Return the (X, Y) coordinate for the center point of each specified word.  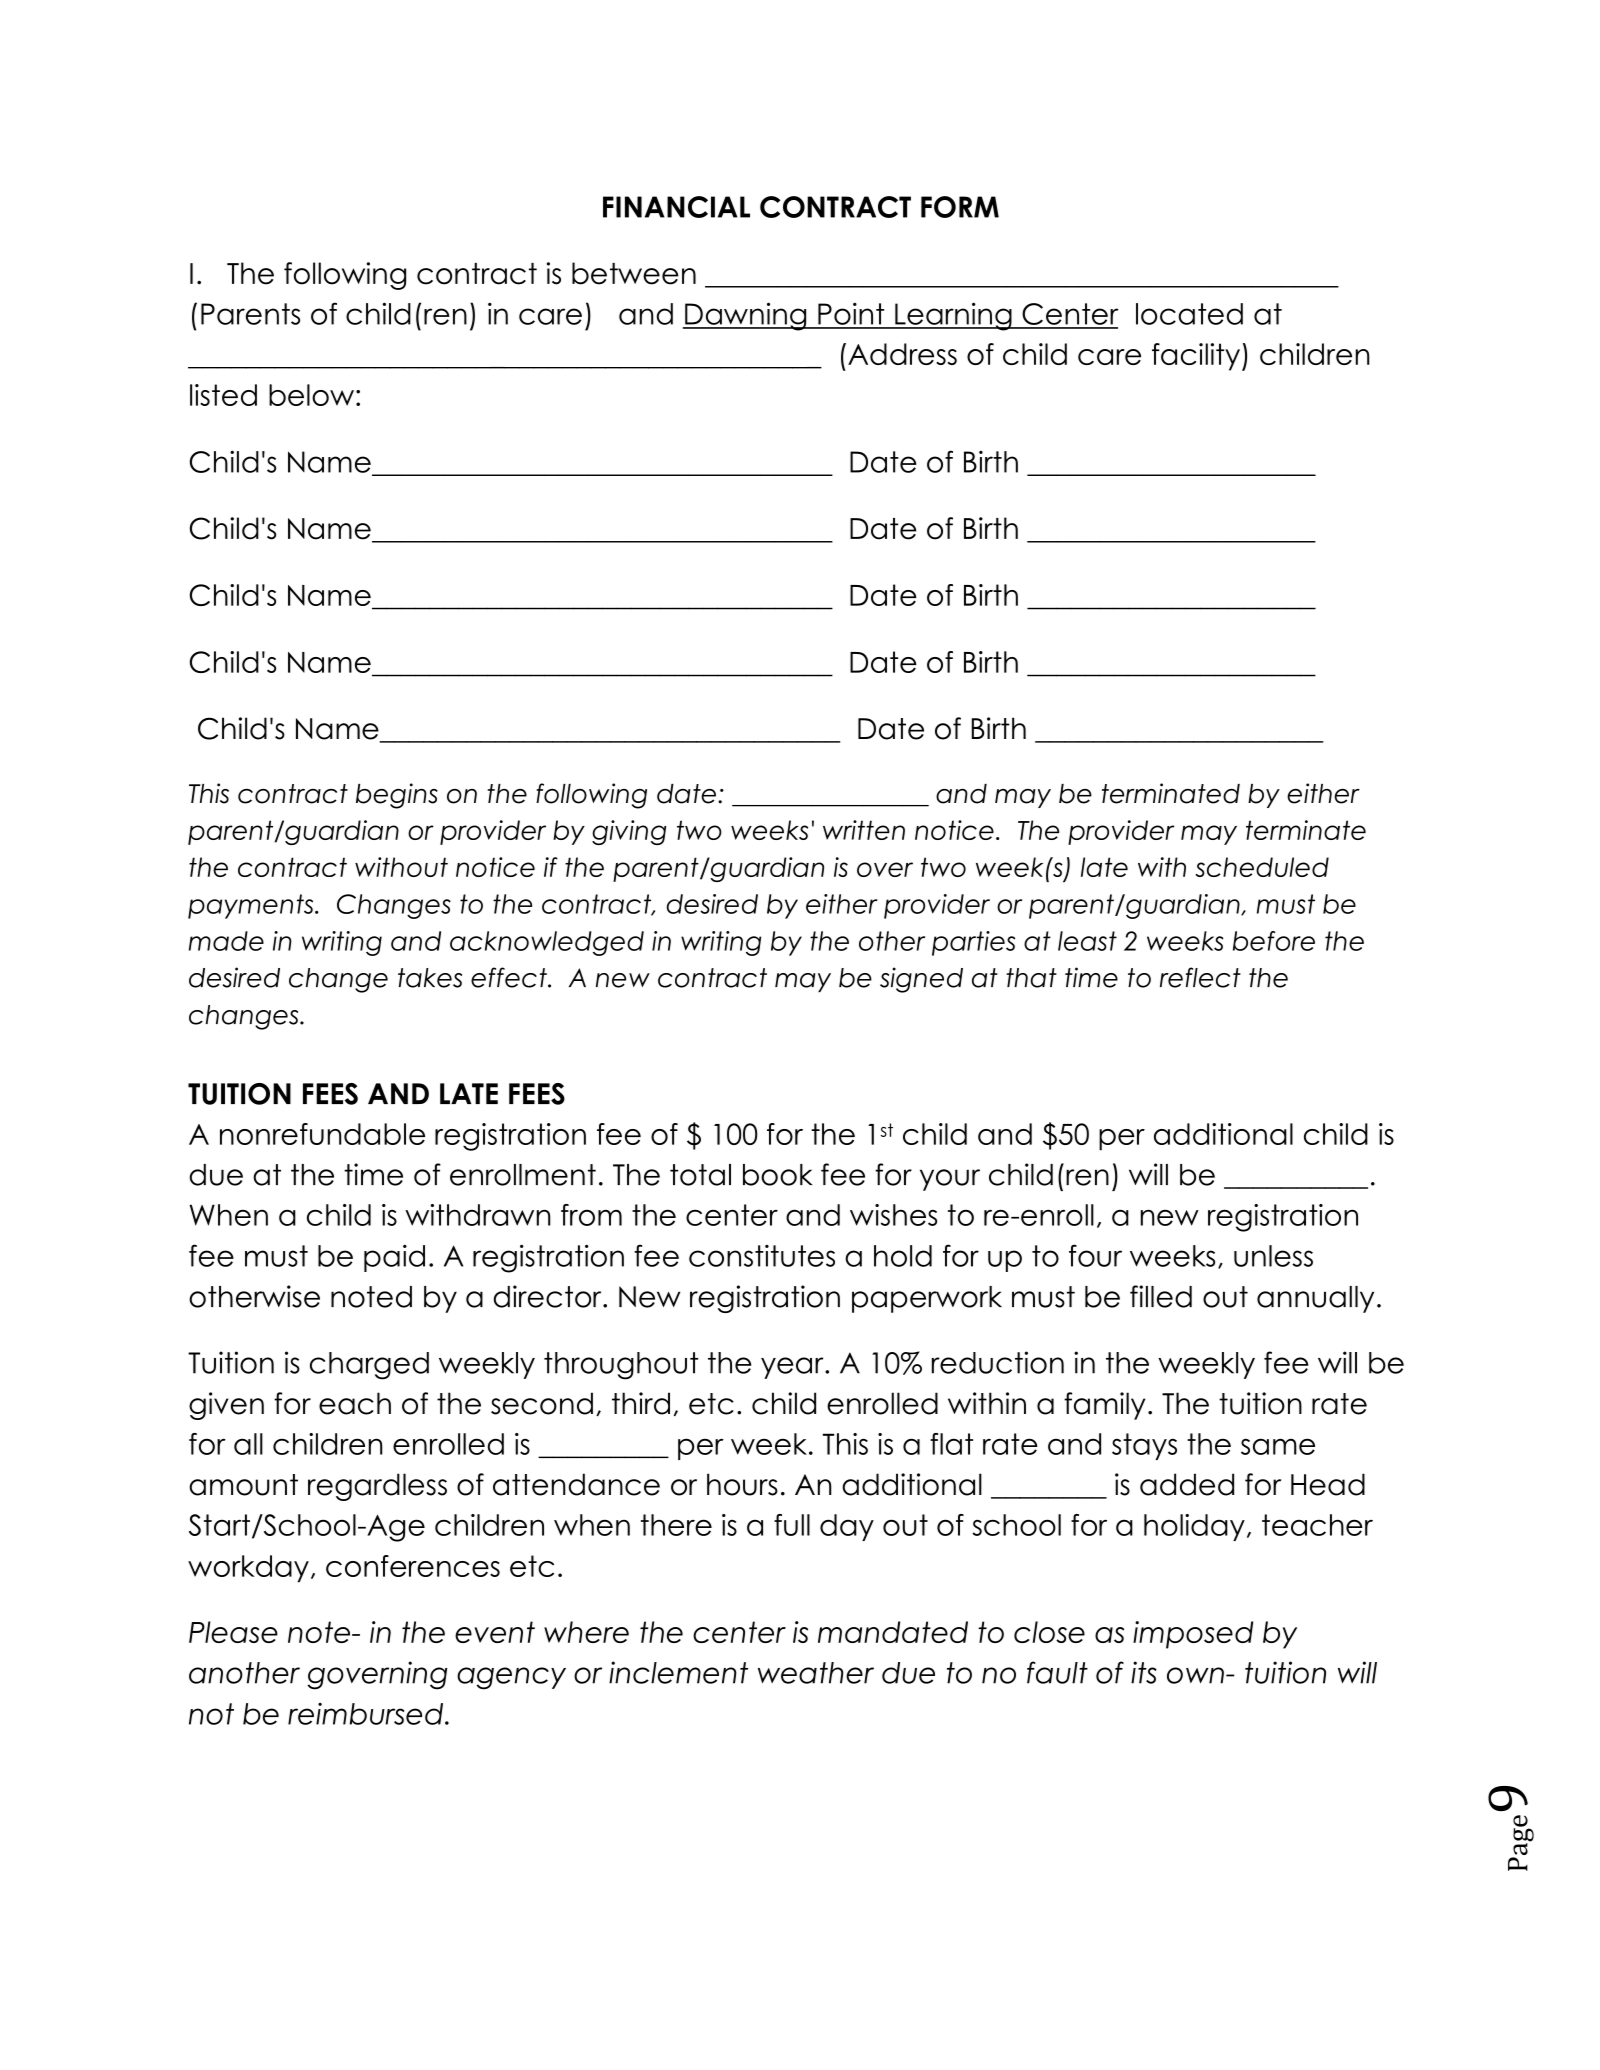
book (777, 1175)
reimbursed (367, 1714)
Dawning (746, 316)
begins (397, 796)
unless (1273, 1256)
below (311, 395)
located (1189, 314)
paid (394, 1258)
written (864, 830)
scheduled (1262, 867)
